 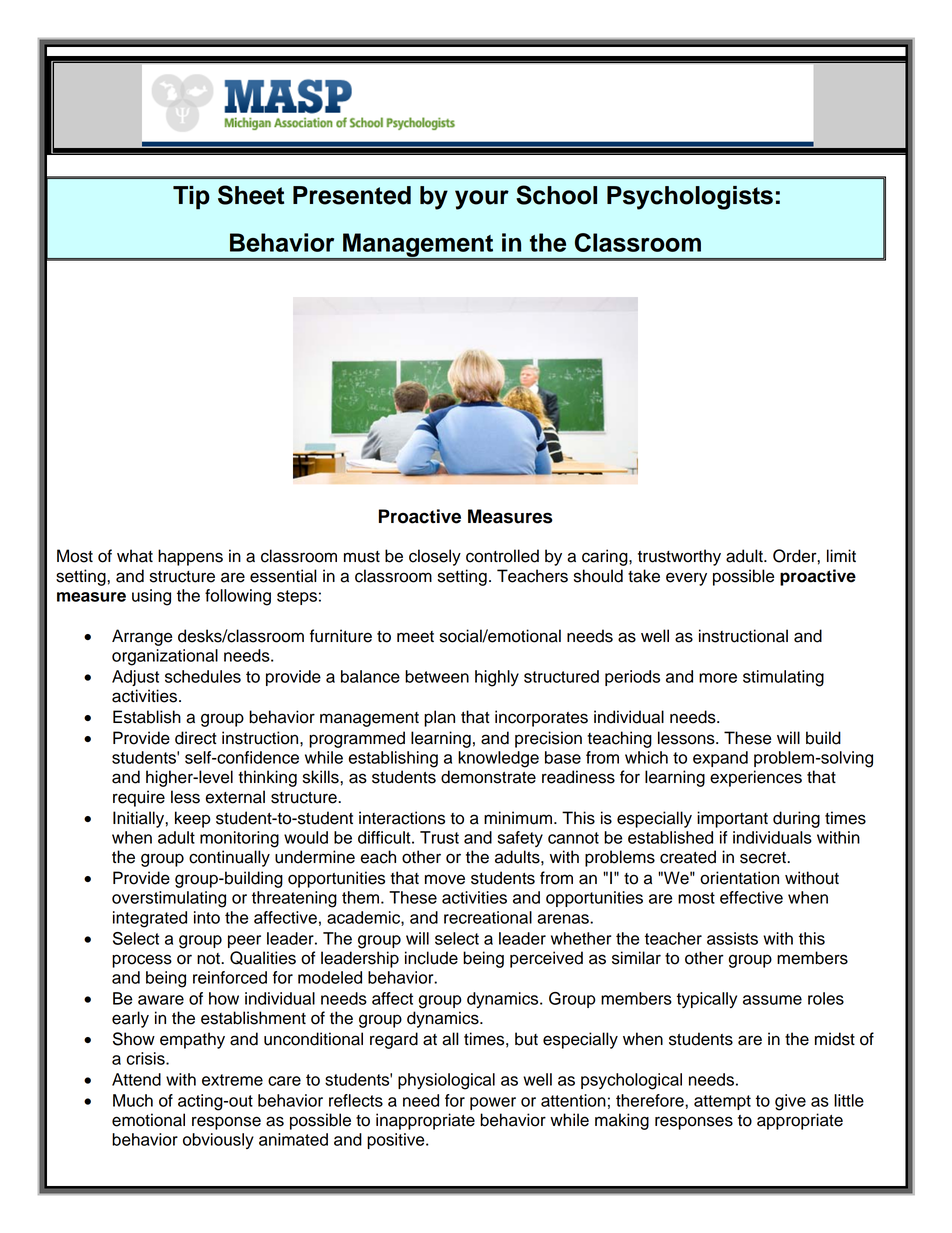 I want to click on controlled, so click(x=502, y=556).
